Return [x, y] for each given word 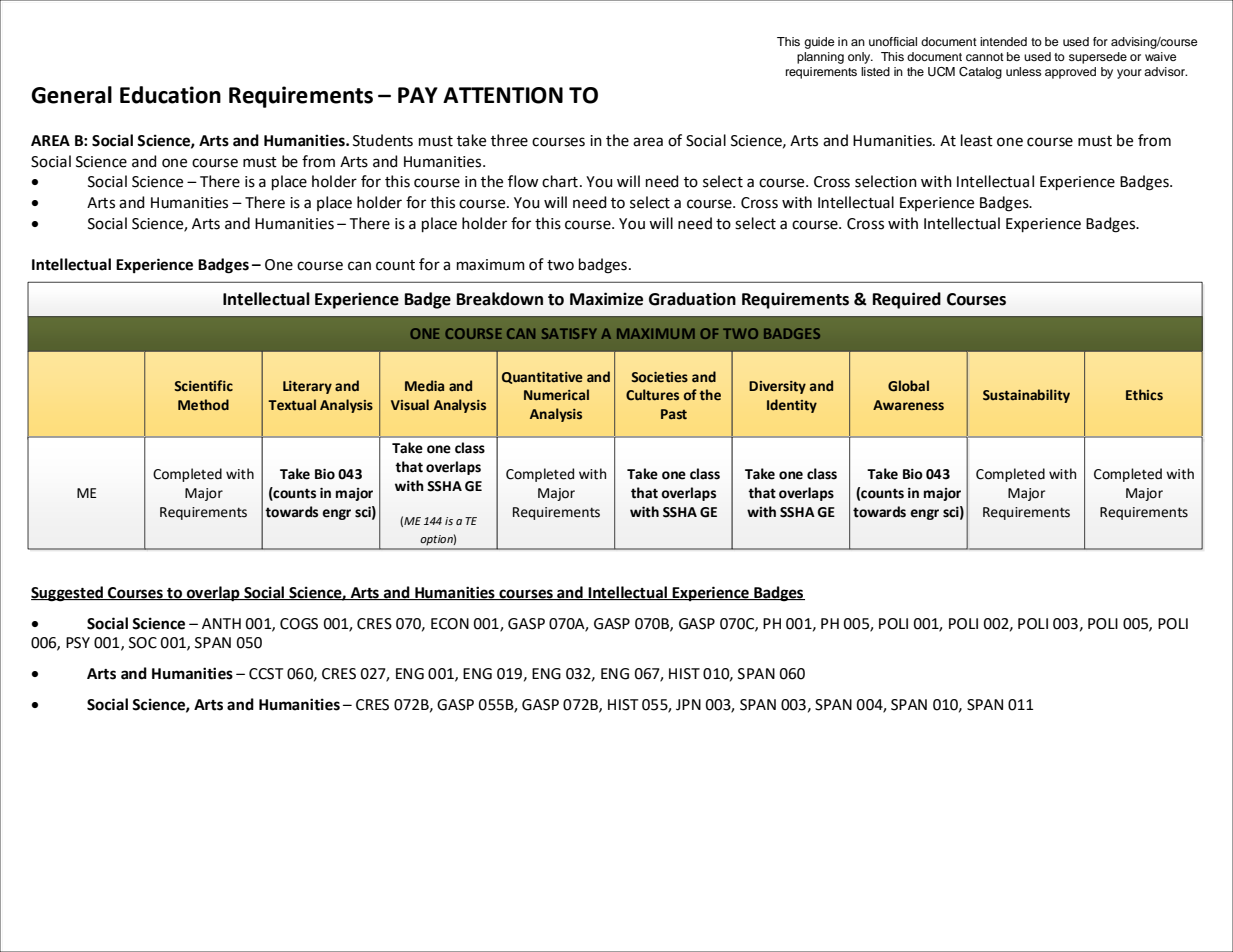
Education [170, 95]
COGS [299, 624]
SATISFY [569, 333]
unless [1024, 71]
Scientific [203, 386]
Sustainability [1026, 396]
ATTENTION [503, 95]
